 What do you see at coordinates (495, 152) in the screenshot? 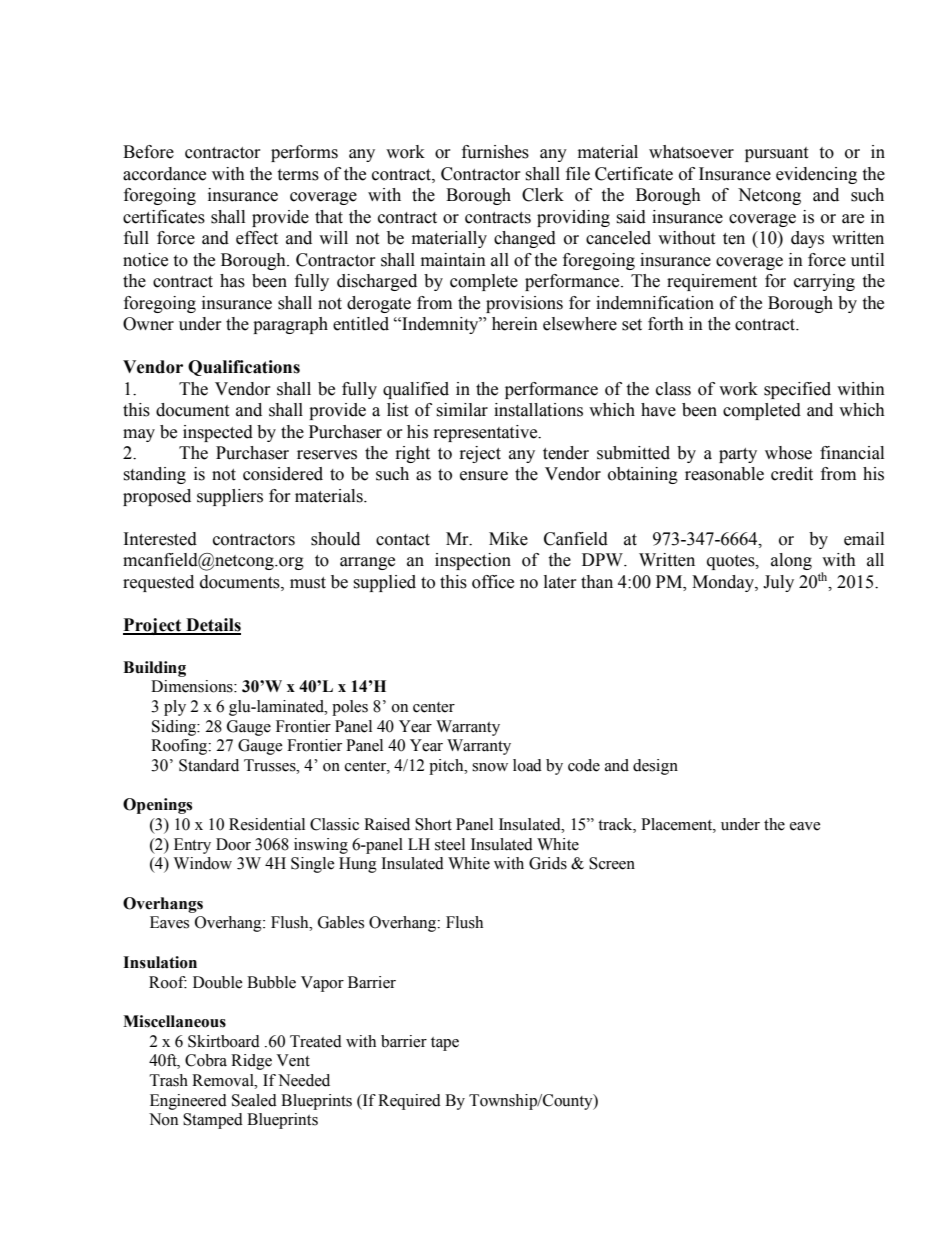
I see `furnishes` at bounding box center [495, 152].
